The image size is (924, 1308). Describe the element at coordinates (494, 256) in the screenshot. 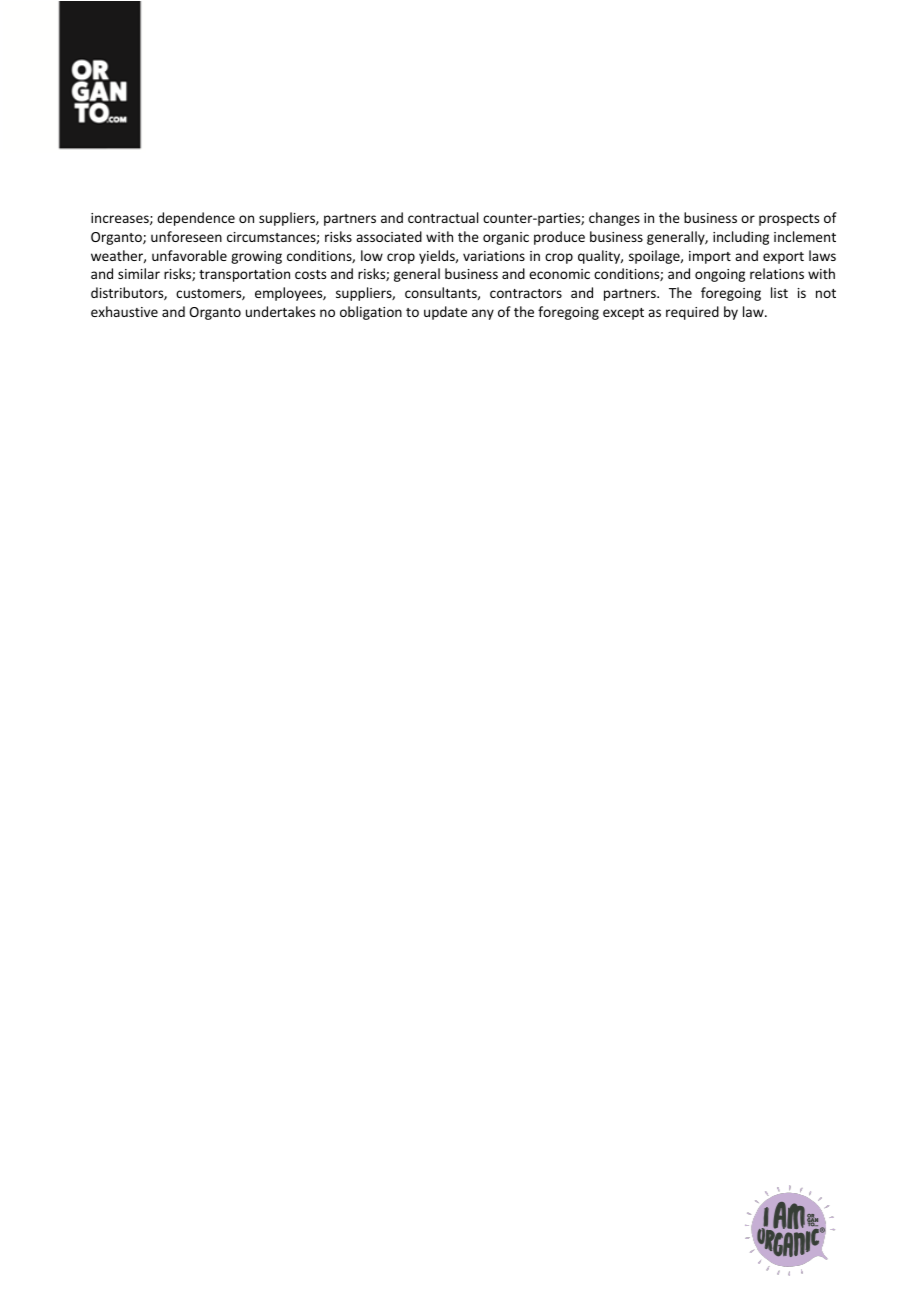

I see `variations` at that location.
